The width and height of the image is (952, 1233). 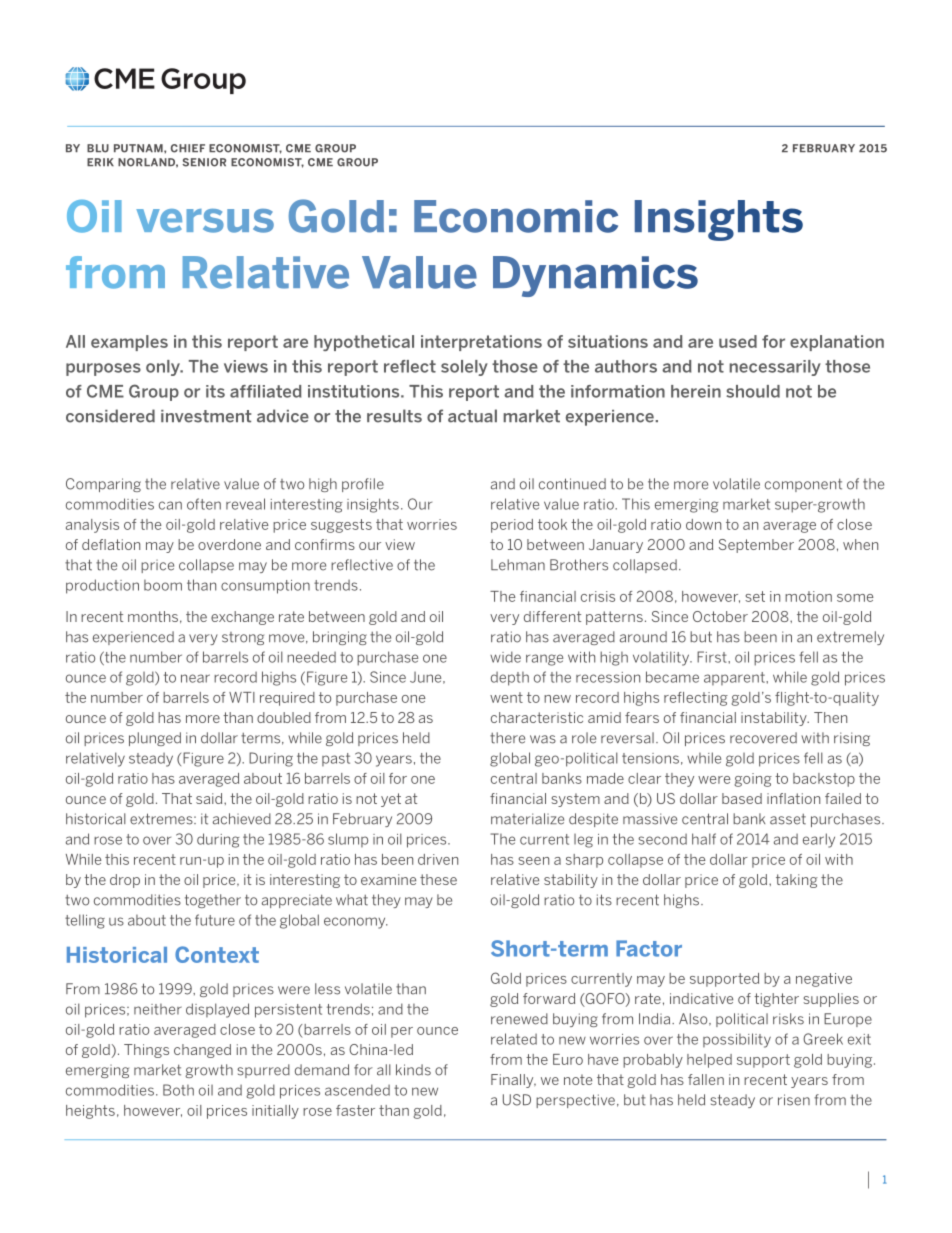 What do you see at coordinates (512, 526) in the image?
I see `period` at bounding box center [512, 526].
